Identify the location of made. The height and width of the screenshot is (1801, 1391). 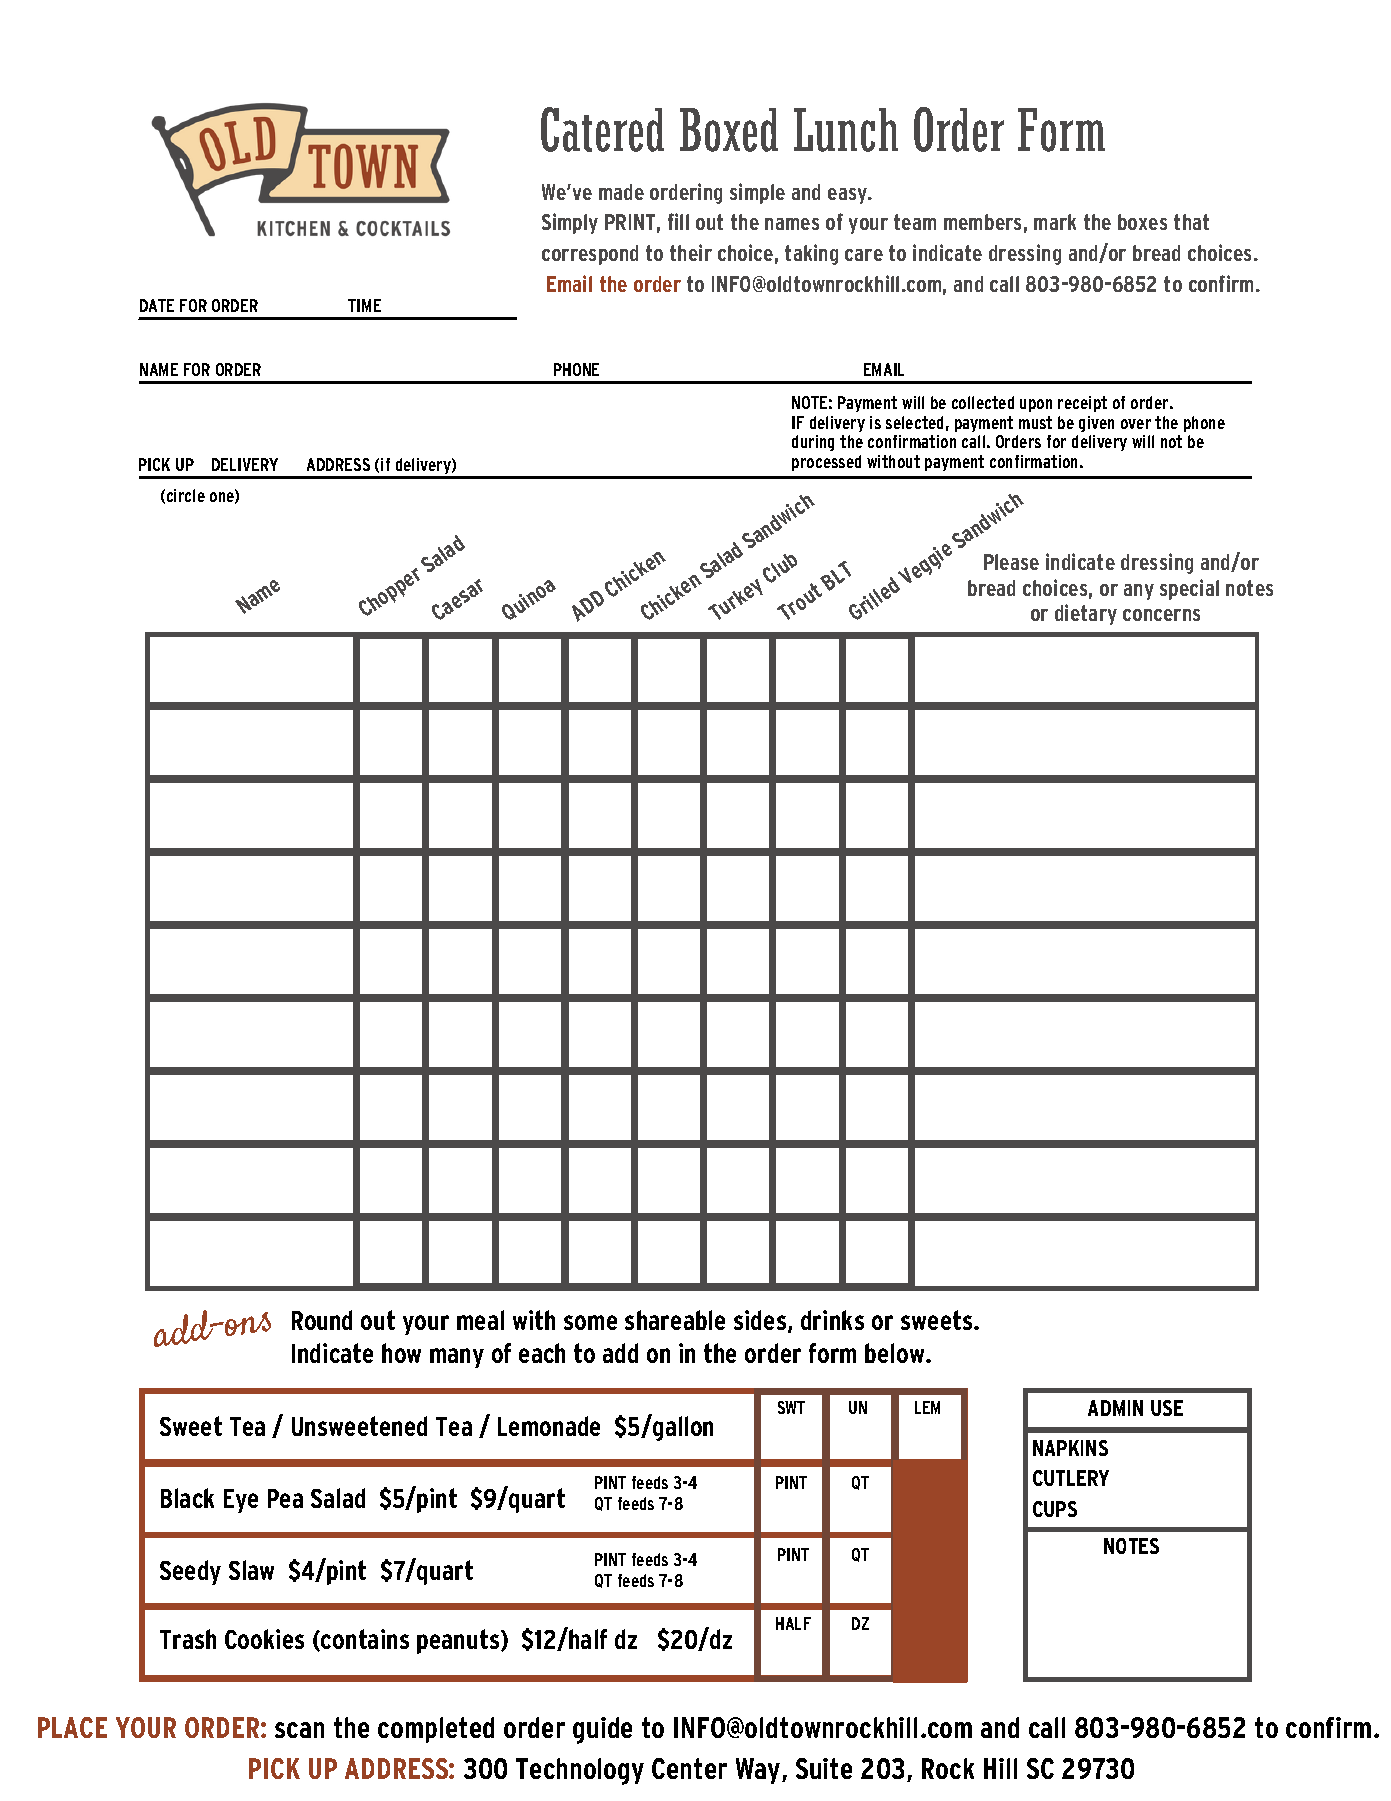
(621, 192).
